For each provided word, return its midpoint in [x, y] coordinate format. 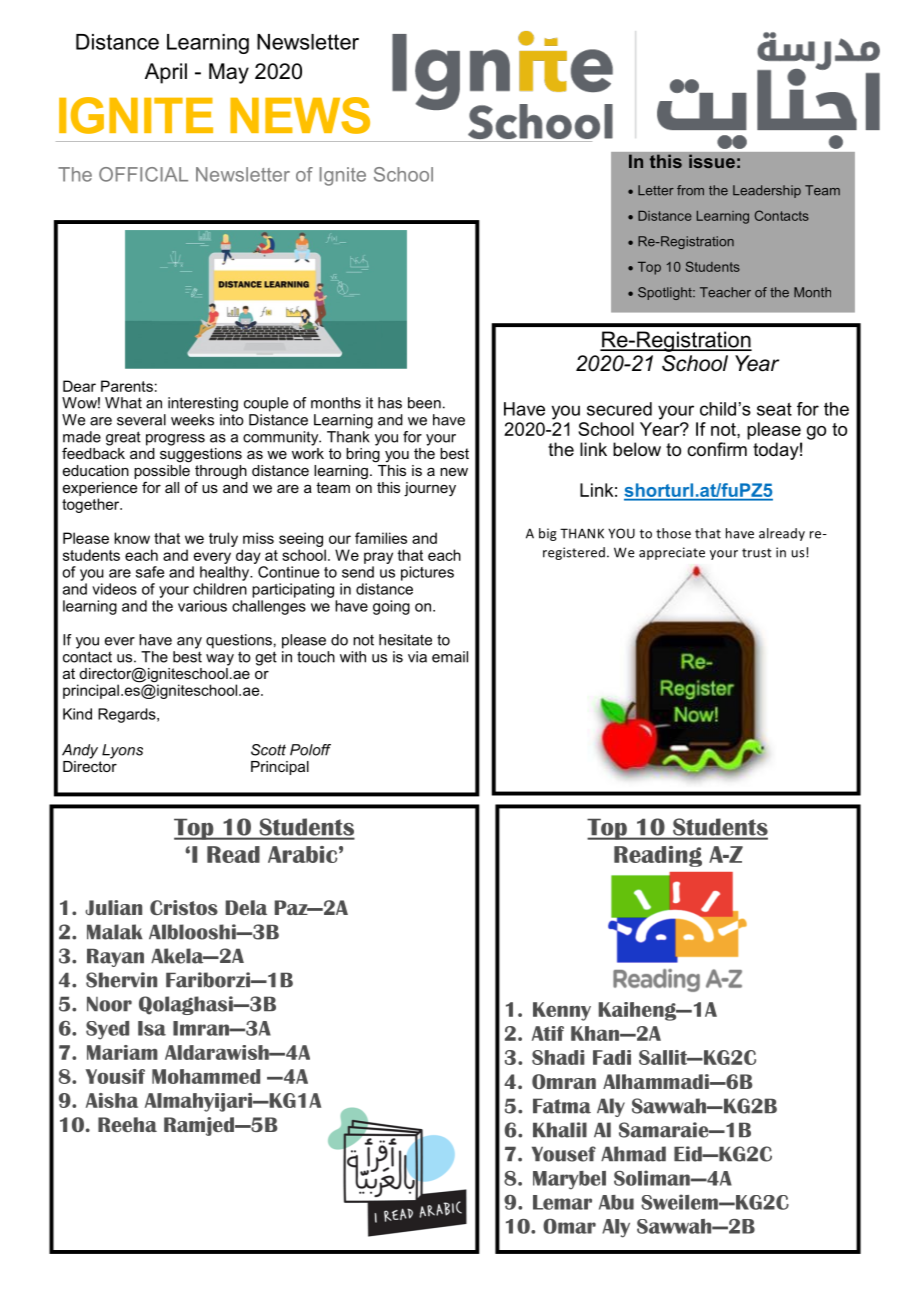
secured [619, 409]
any [189, 643]
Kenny [562, 1011]
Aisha [112, 1100]
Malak [115, 932]
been [424, 403]
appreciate [672, 553]
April [166, 73]
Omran [564, 1081]
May [229, 73]
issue [712, 161]
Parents [127, 386]
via [417, 657]
